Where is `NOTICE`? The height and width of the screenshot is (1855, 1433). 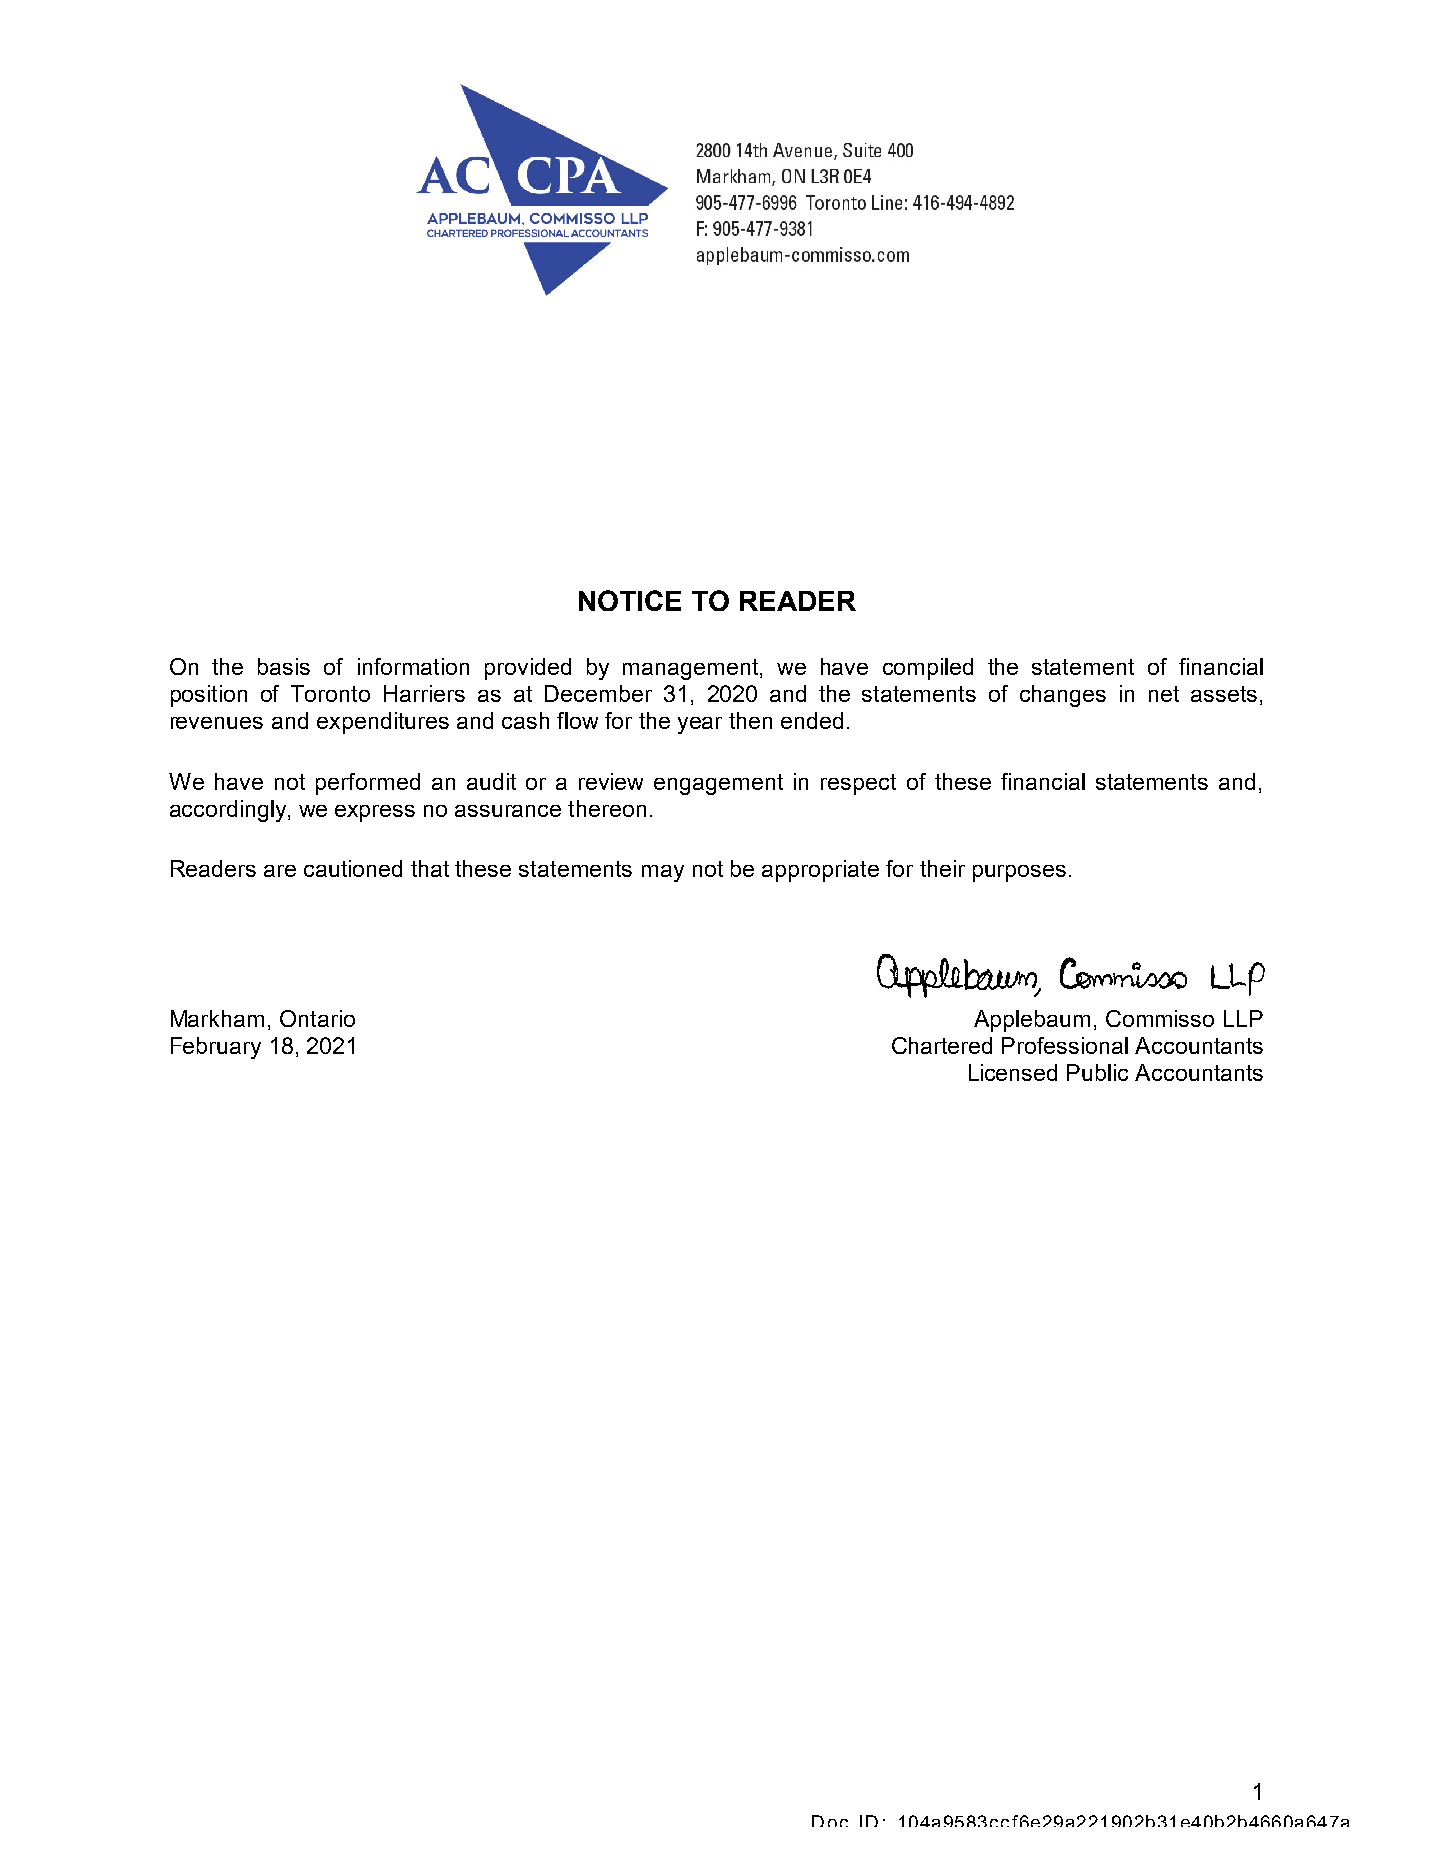 NOTICE is located at coordinates (630, 600).
